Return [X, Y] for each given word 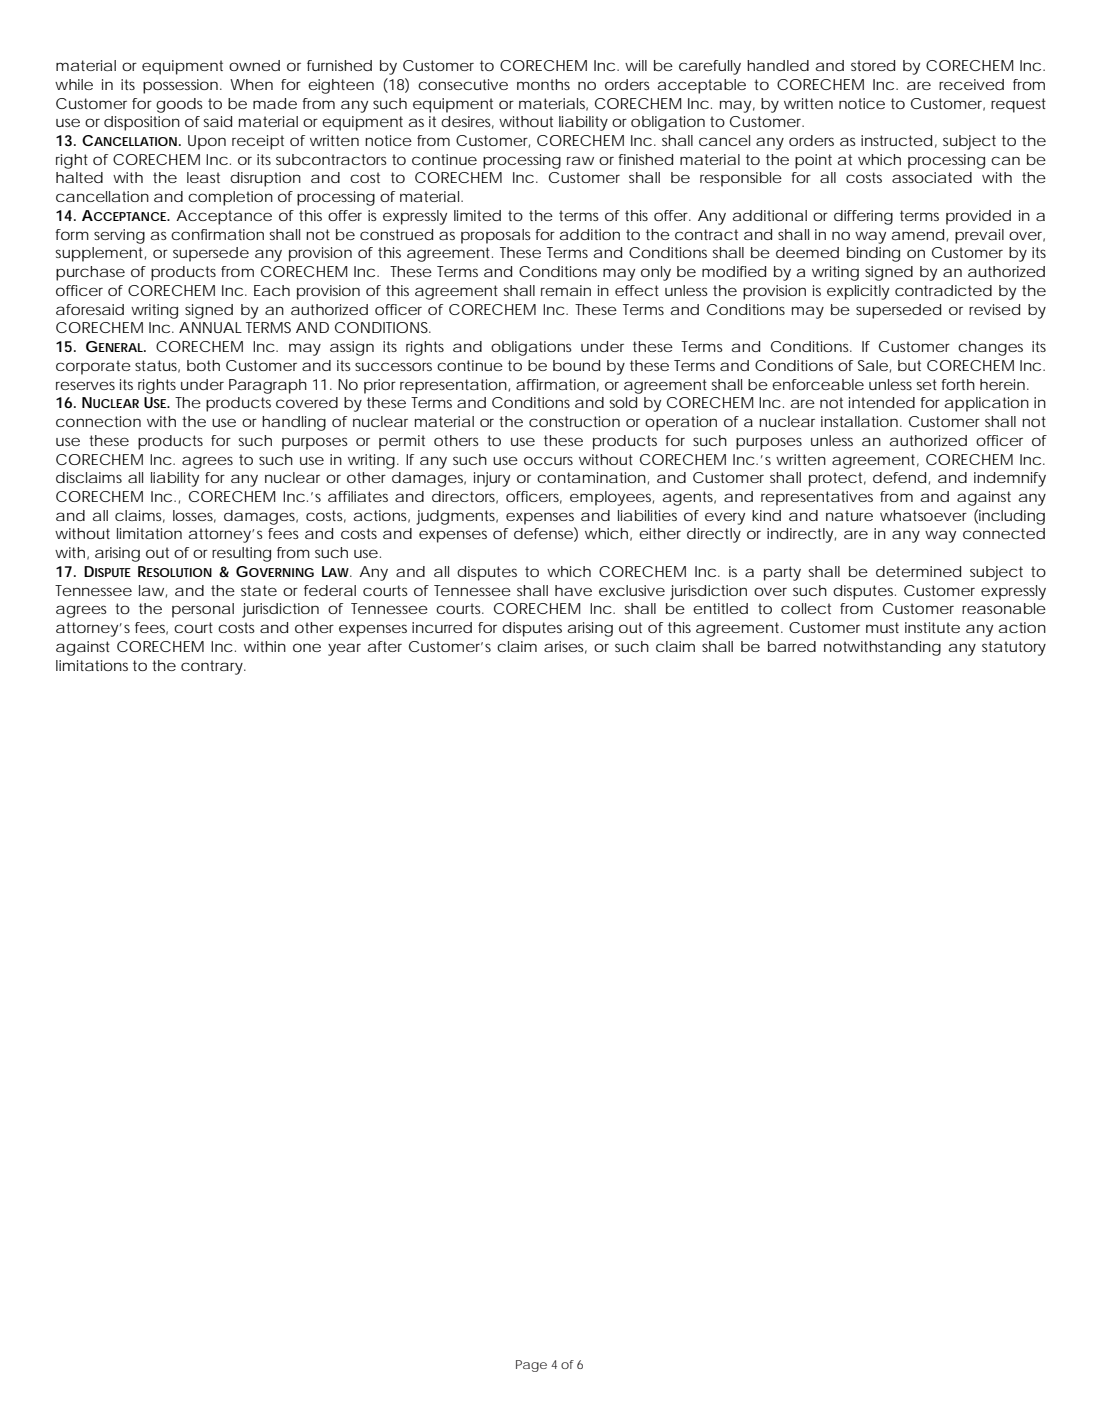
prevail [979, 236]
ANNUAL [210, 327]
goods [179, 105]
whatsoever [923, 515]
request [1018, 105]
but [909, 365]
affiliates [358, 496]
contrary [212, 667]
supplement [99, 254]
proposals [496, 236]
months [543, 84]
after [385, 646]
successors [393, 366]
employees [610, 498]
